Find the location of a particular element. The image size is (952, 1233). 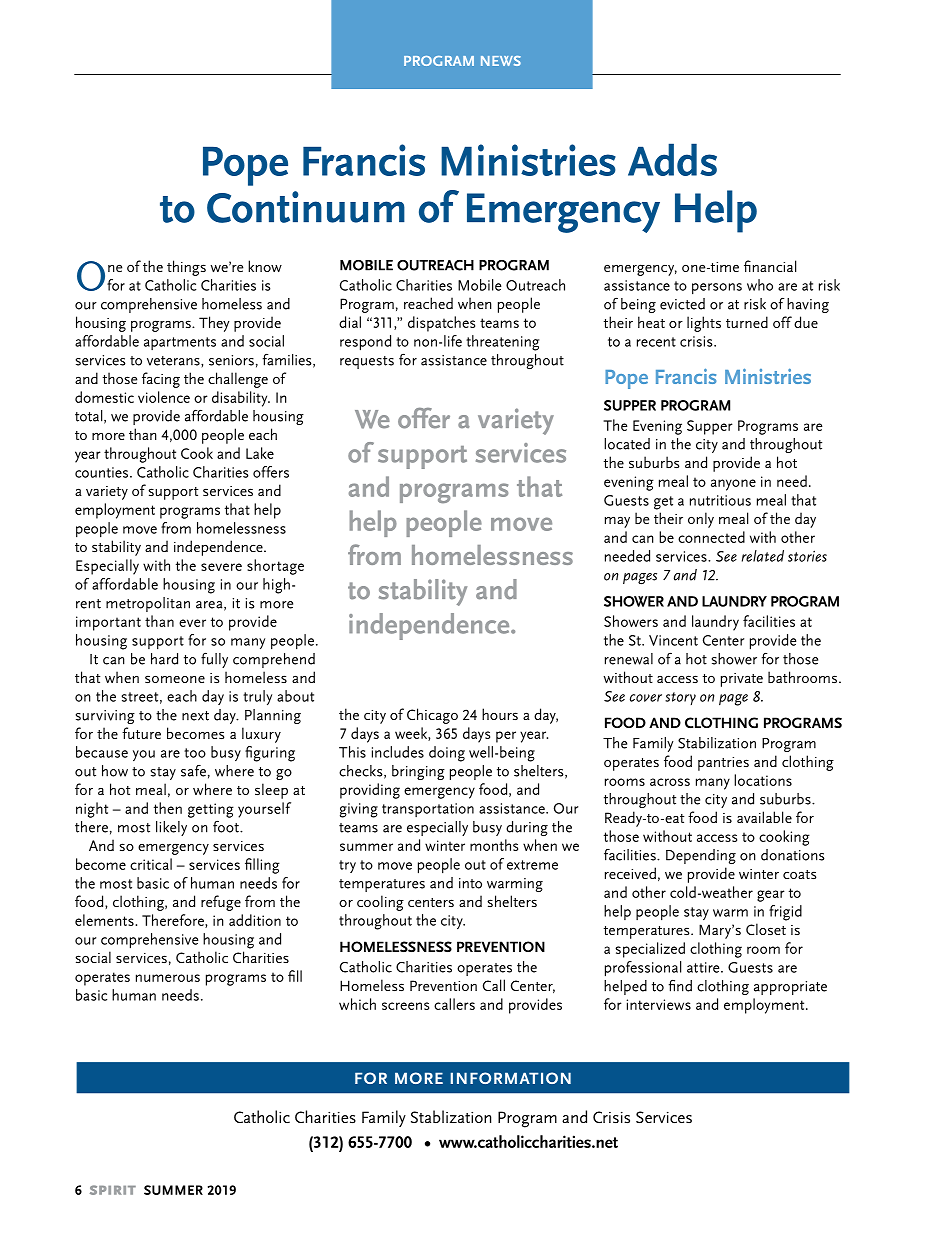

Vincent is located at coordinates (673, 640).
